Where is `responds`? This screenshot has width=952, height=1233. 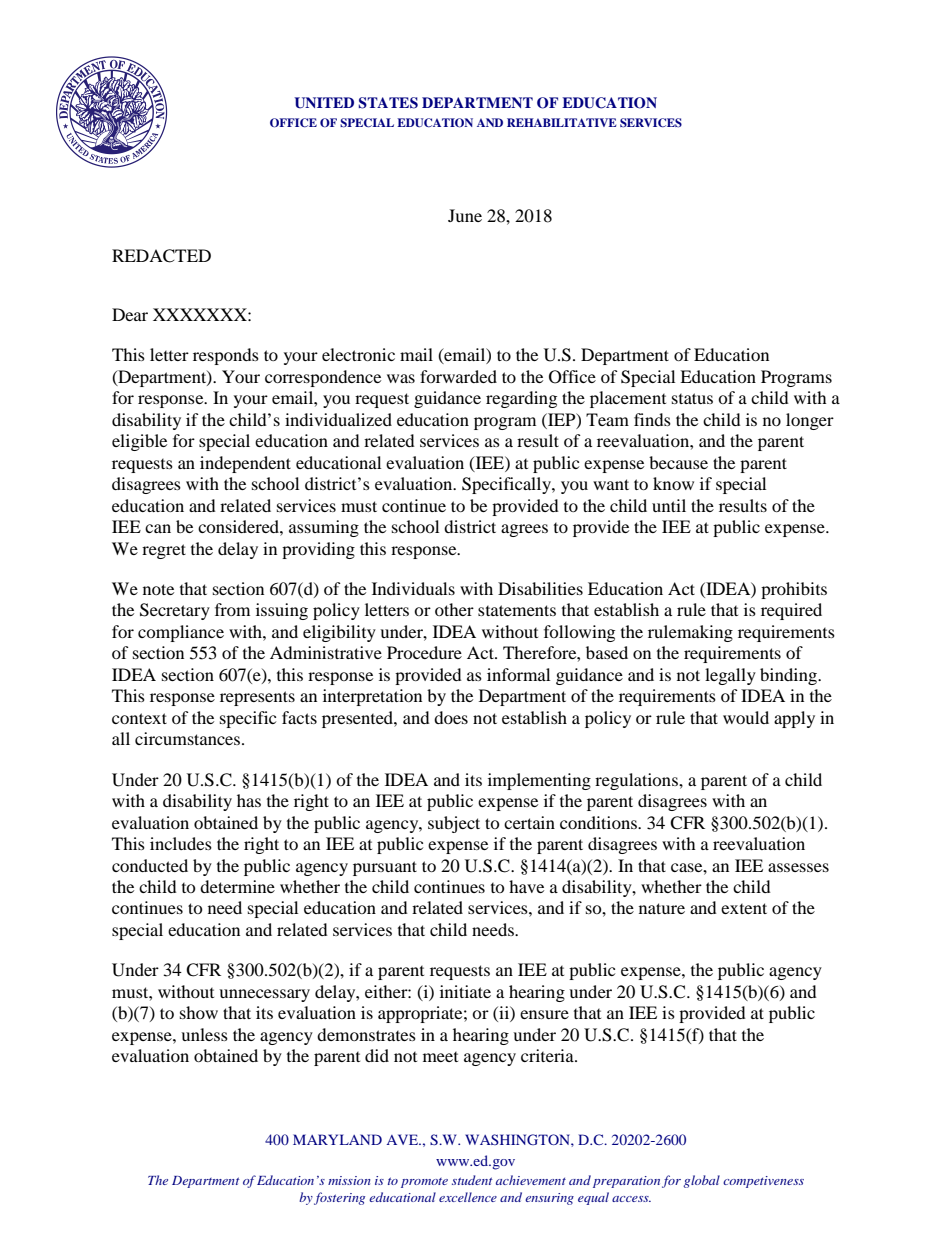 responds is located at coordinates (226, 356).
